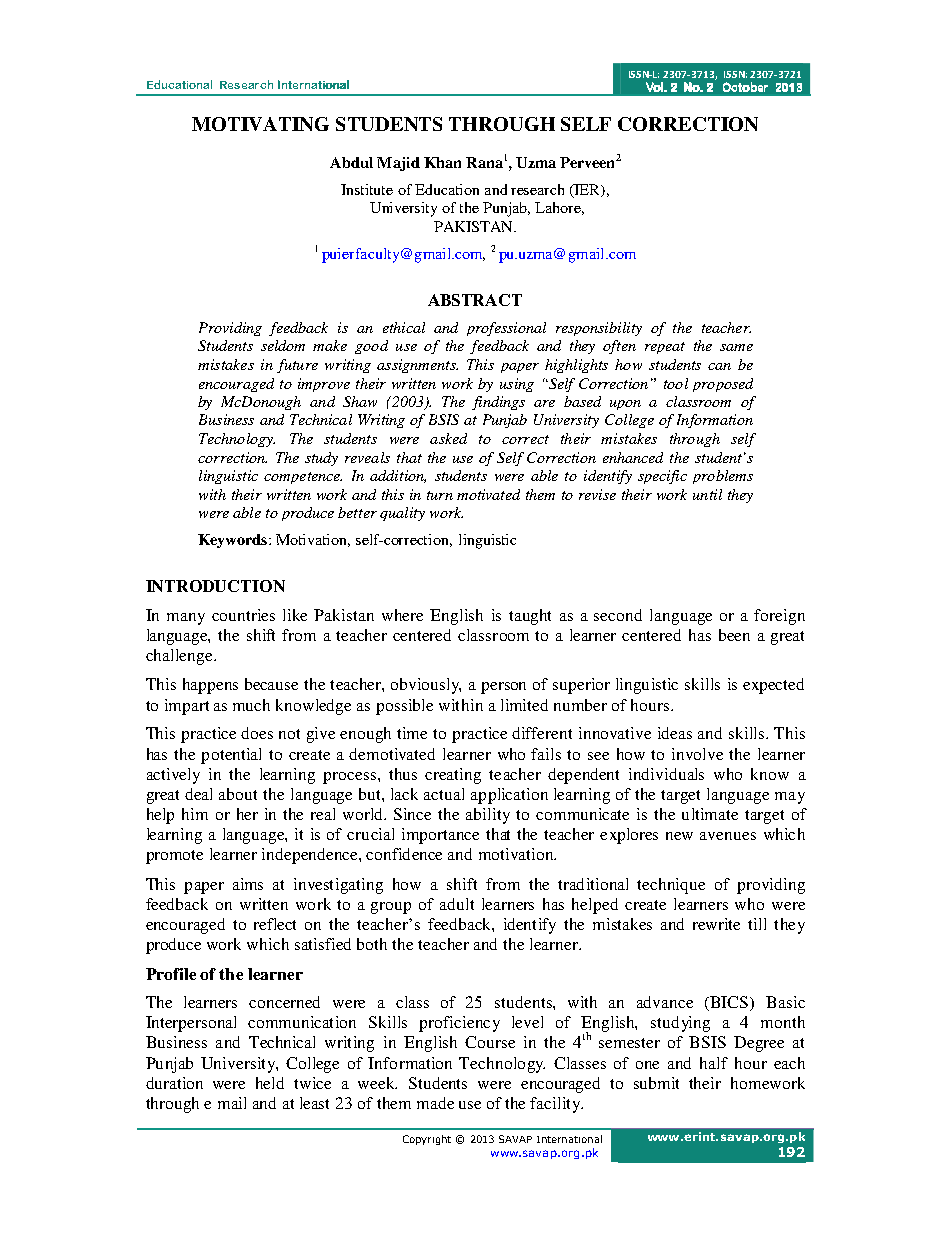 The height and width of the page is (1233, 952). Describe the element at coordinates (707, 494) in the page. I see `until` at that location.
